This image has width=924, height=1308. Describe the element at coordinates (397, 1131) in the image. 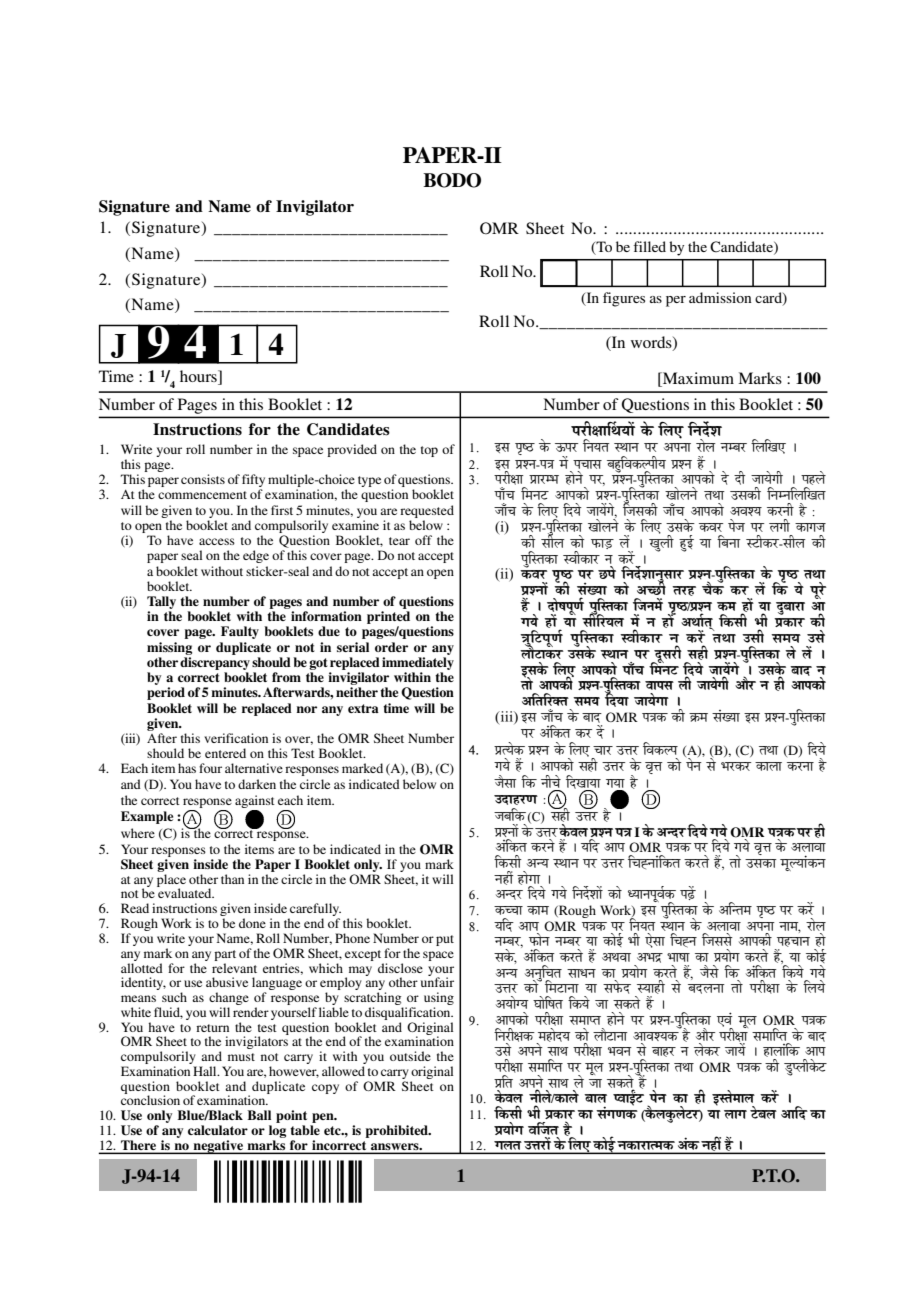

I see `prohibited` at that location.
